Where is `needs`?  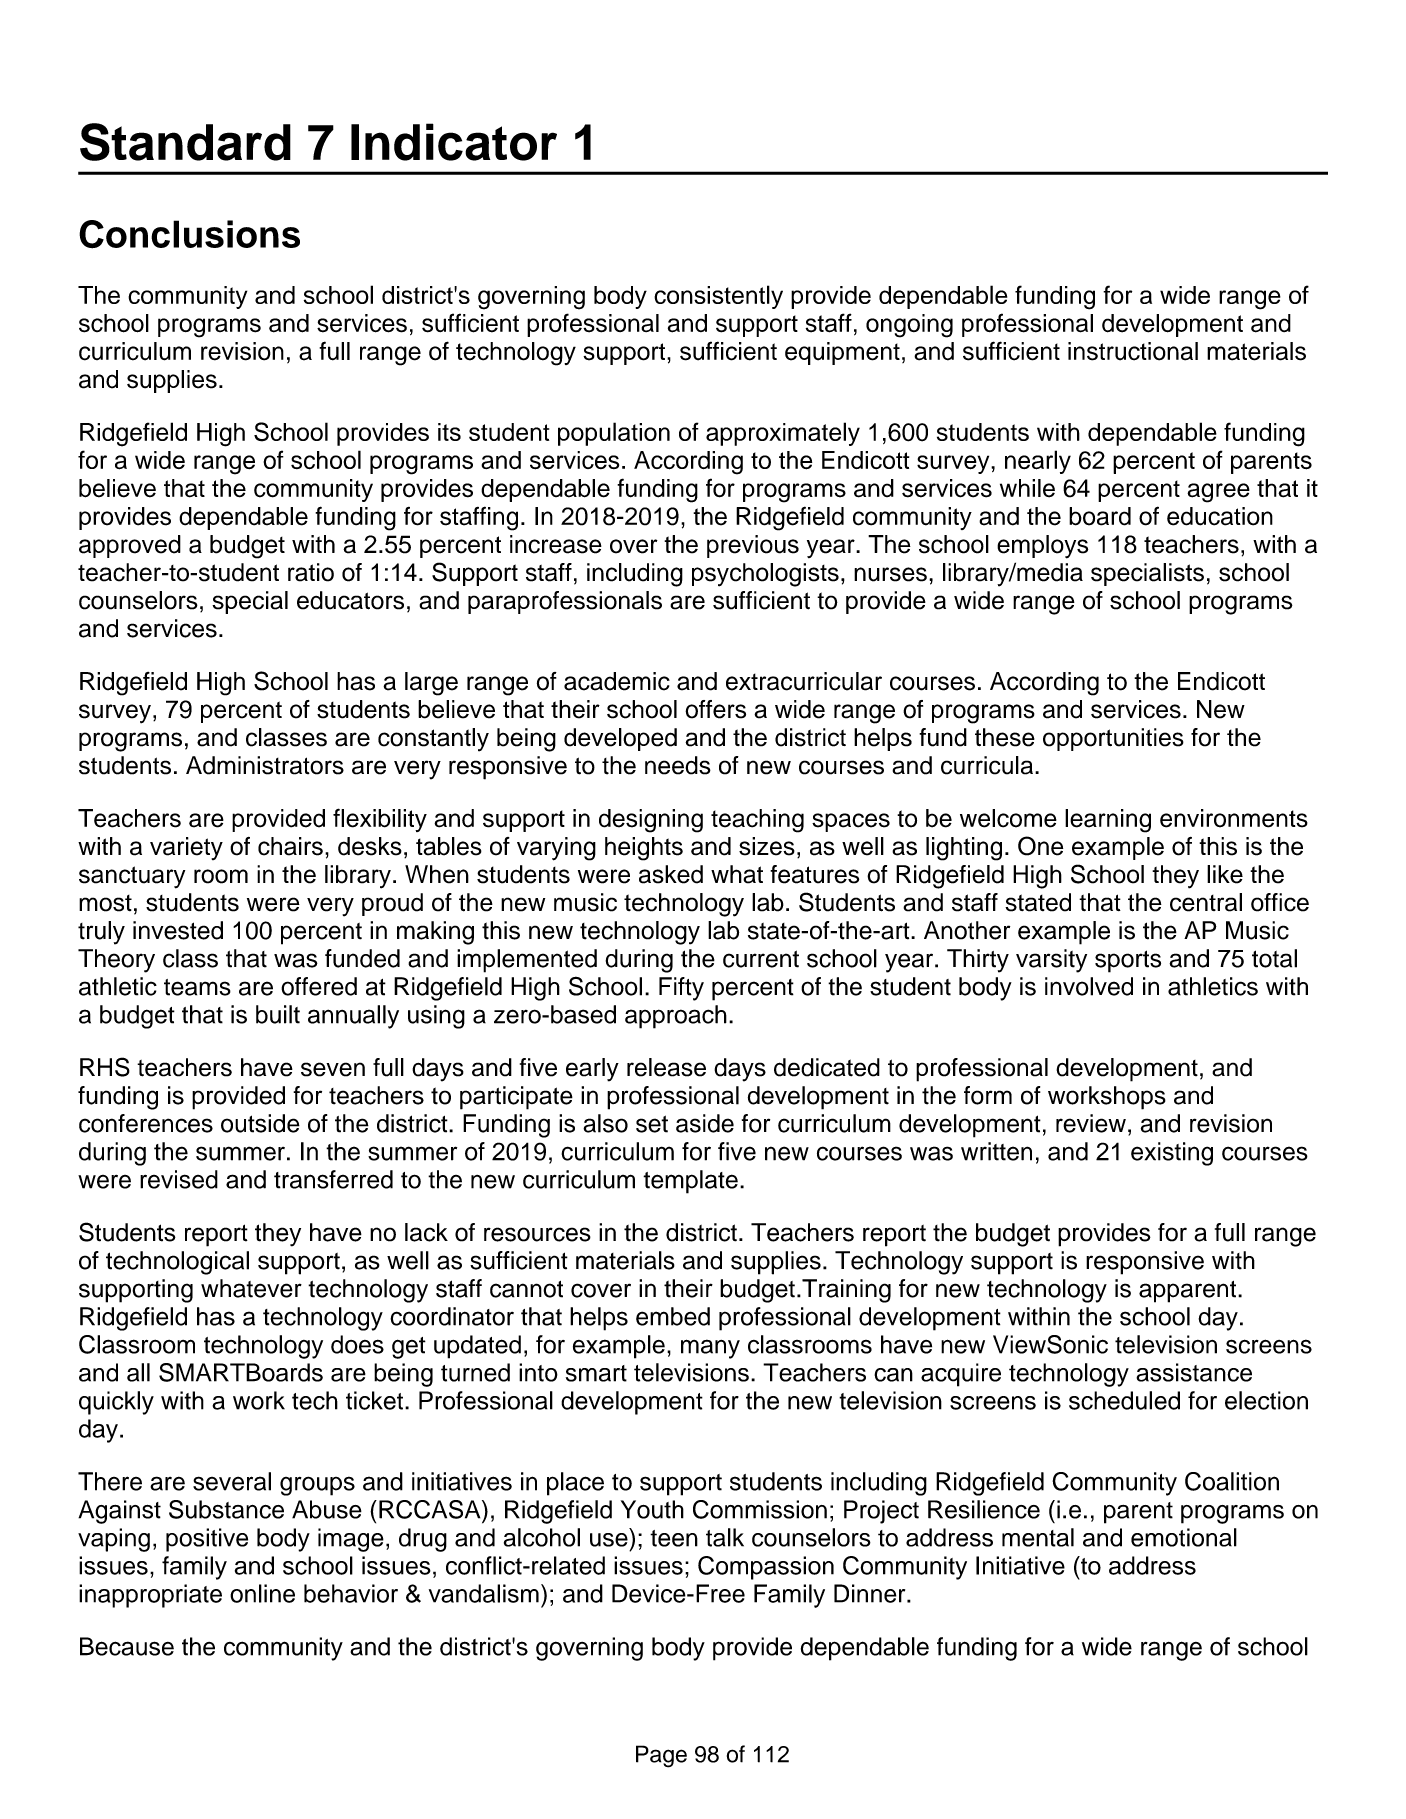
needs is located at coordinates (678, 765).
